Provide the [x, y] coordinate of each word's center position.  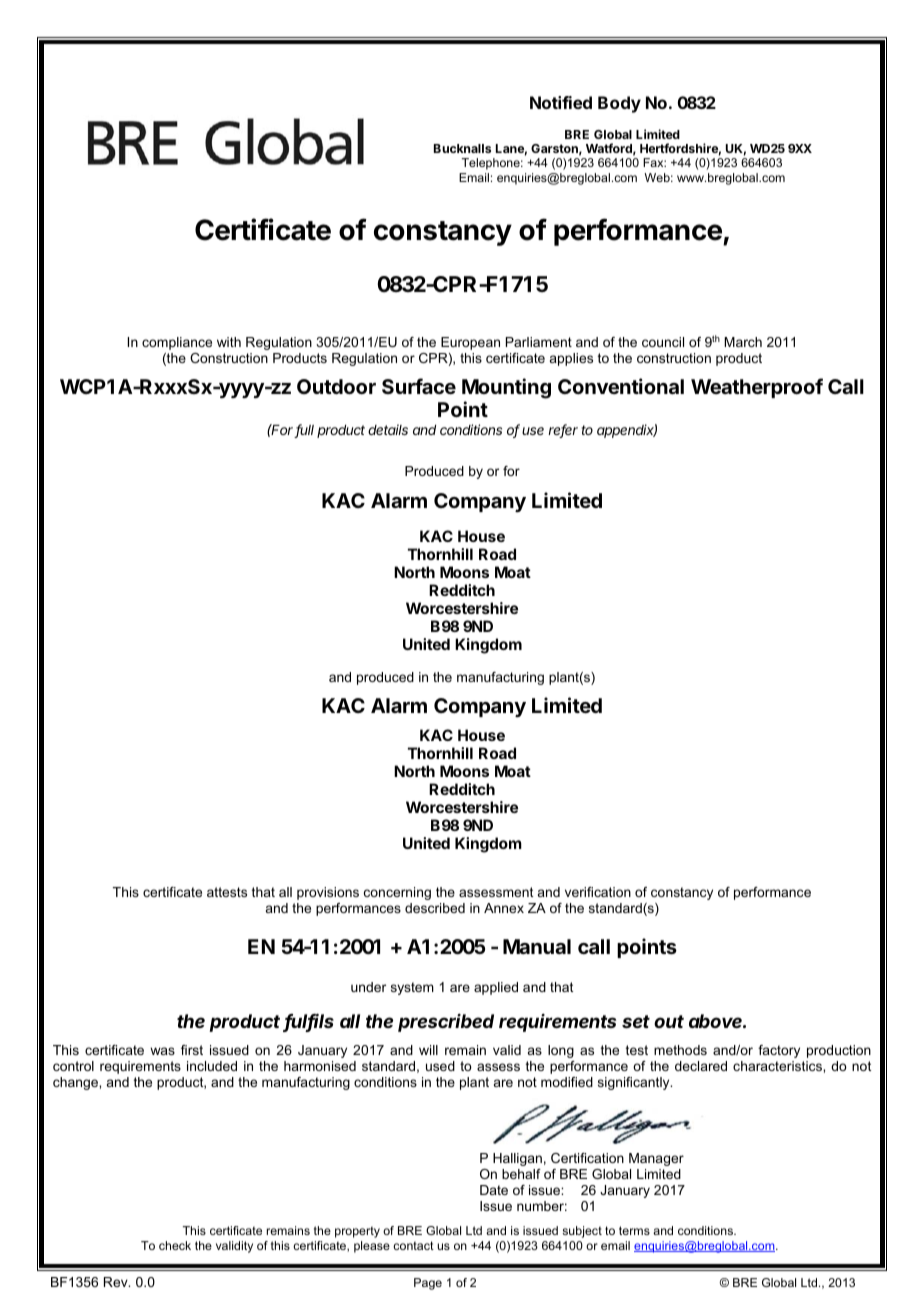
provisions [328, 893]
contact [413, 1245]
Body [619, 104]
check [175, 1245]
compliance [177, 343]
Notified [561, 102]
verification [598, 892]
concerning [397, 893]
